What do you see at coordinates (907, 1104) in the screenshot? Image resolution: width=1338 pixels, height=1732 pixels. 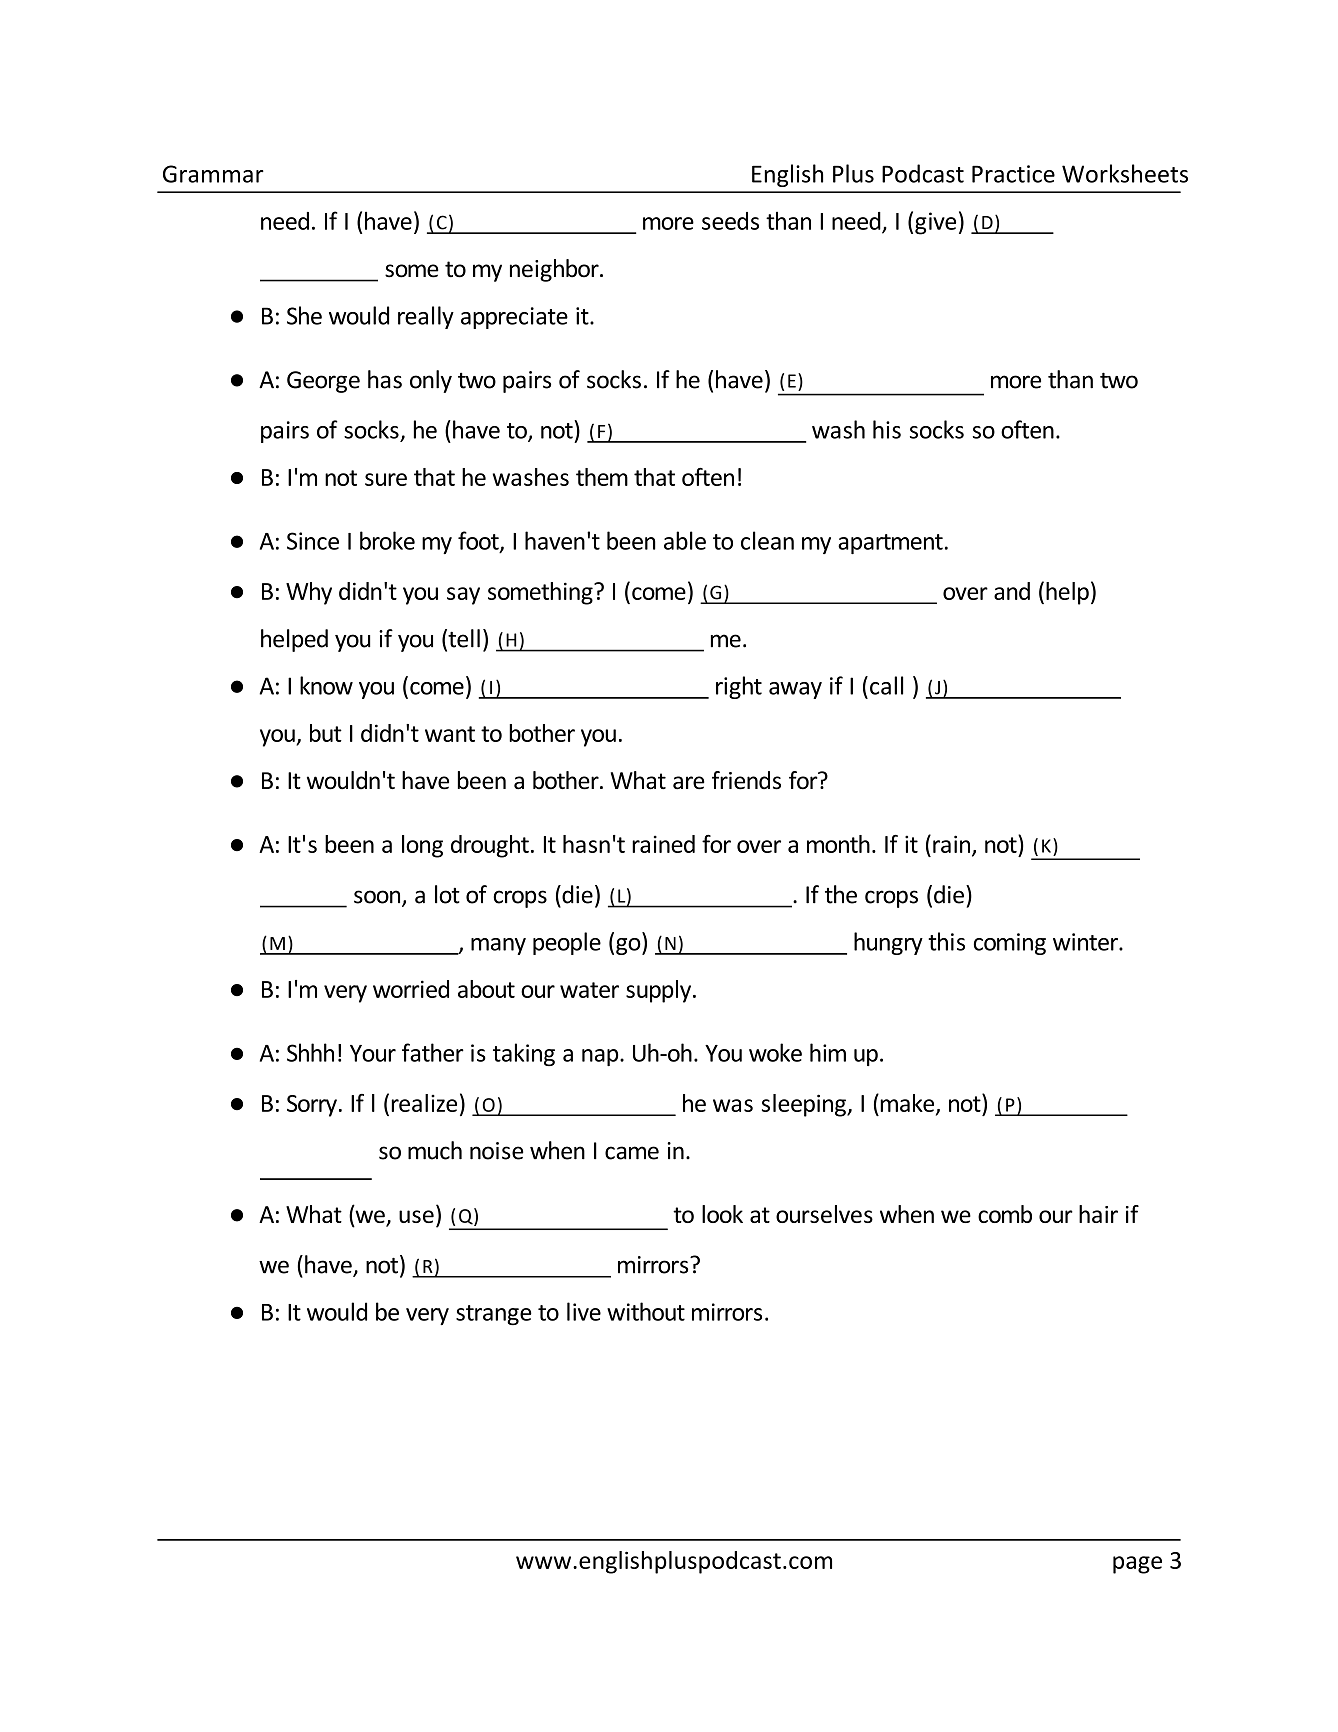 I see `make` at bounding box center [907, 1104].
